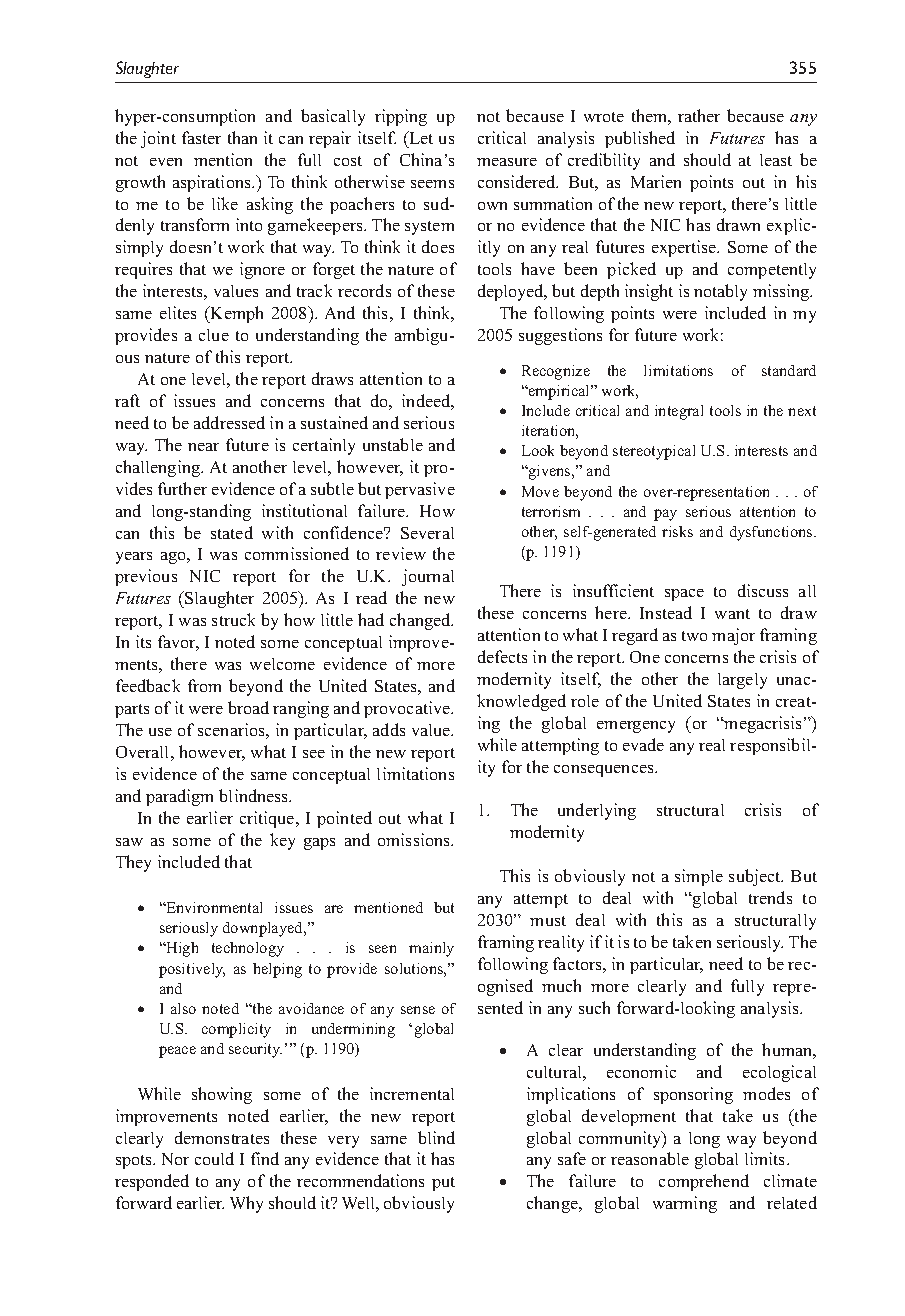 The width and height of the page is (905, 1316). Describe the element at coordinates (699, 115) in the page. I see `rather` at that location.
